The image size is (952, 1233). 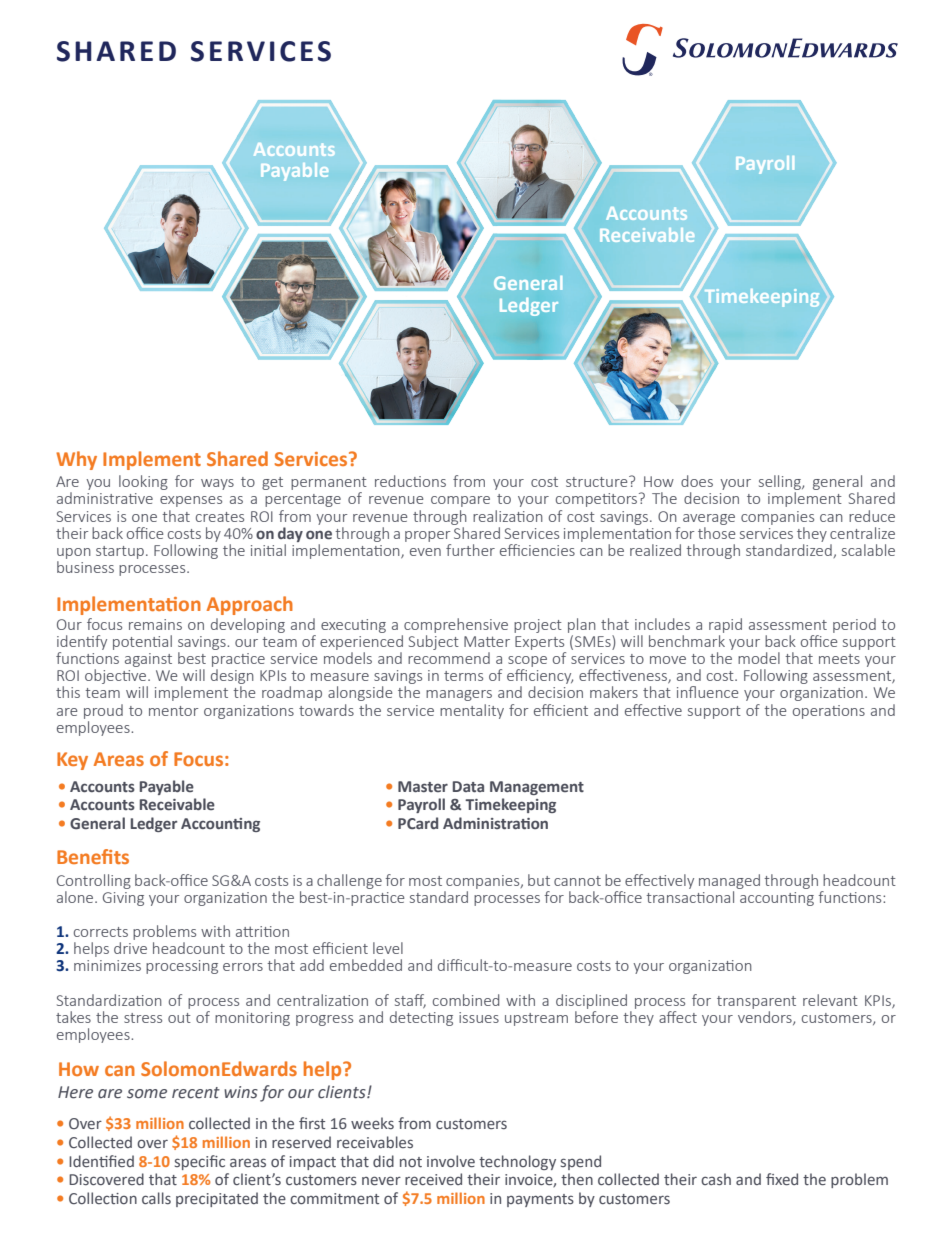 What do you see at coordinates (472, 711) in the image?
I see `mentality` at bounding box center [472, 711].
